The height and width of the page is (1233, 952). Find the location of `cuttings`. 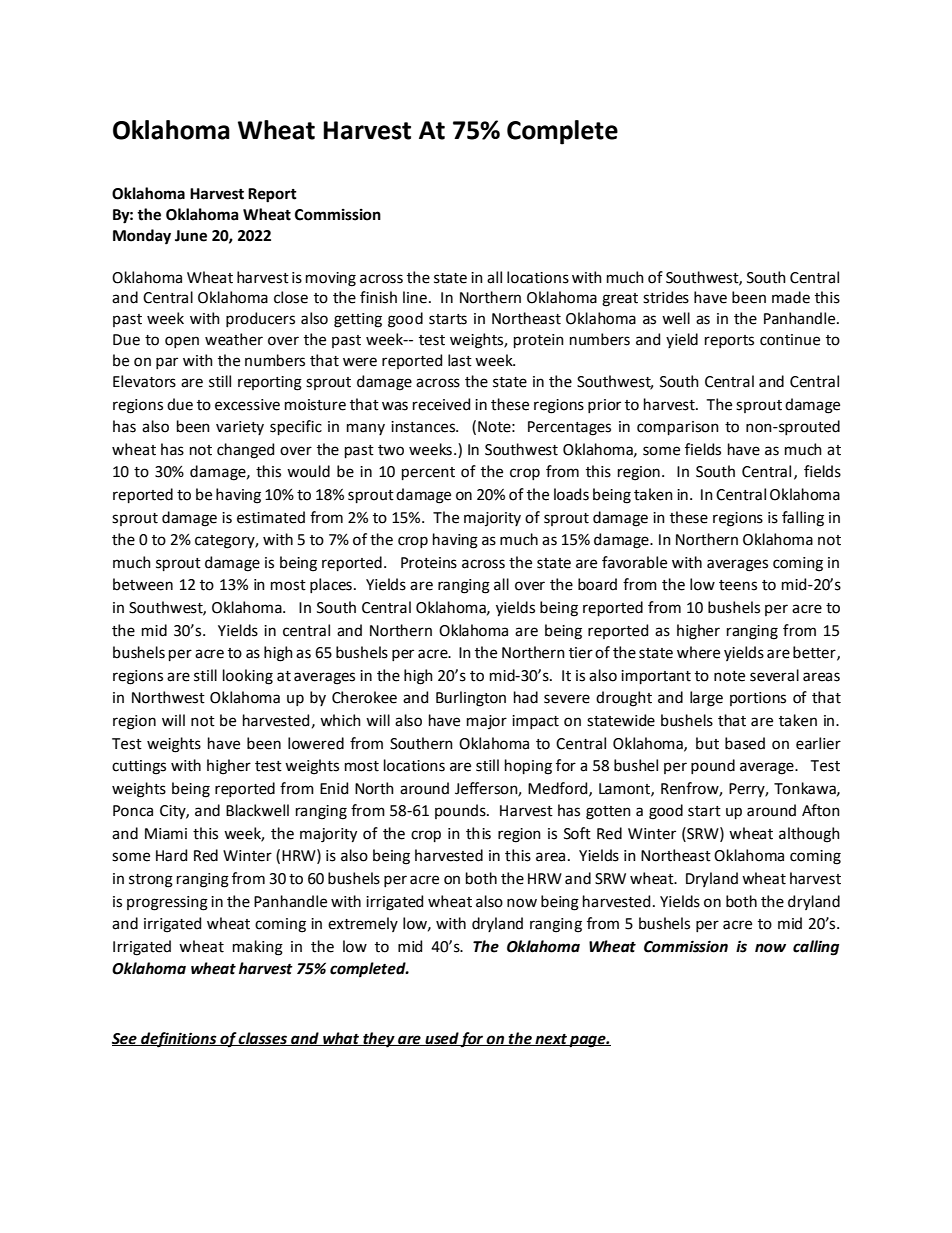

cuttings is located at coordinates (139, 767).
